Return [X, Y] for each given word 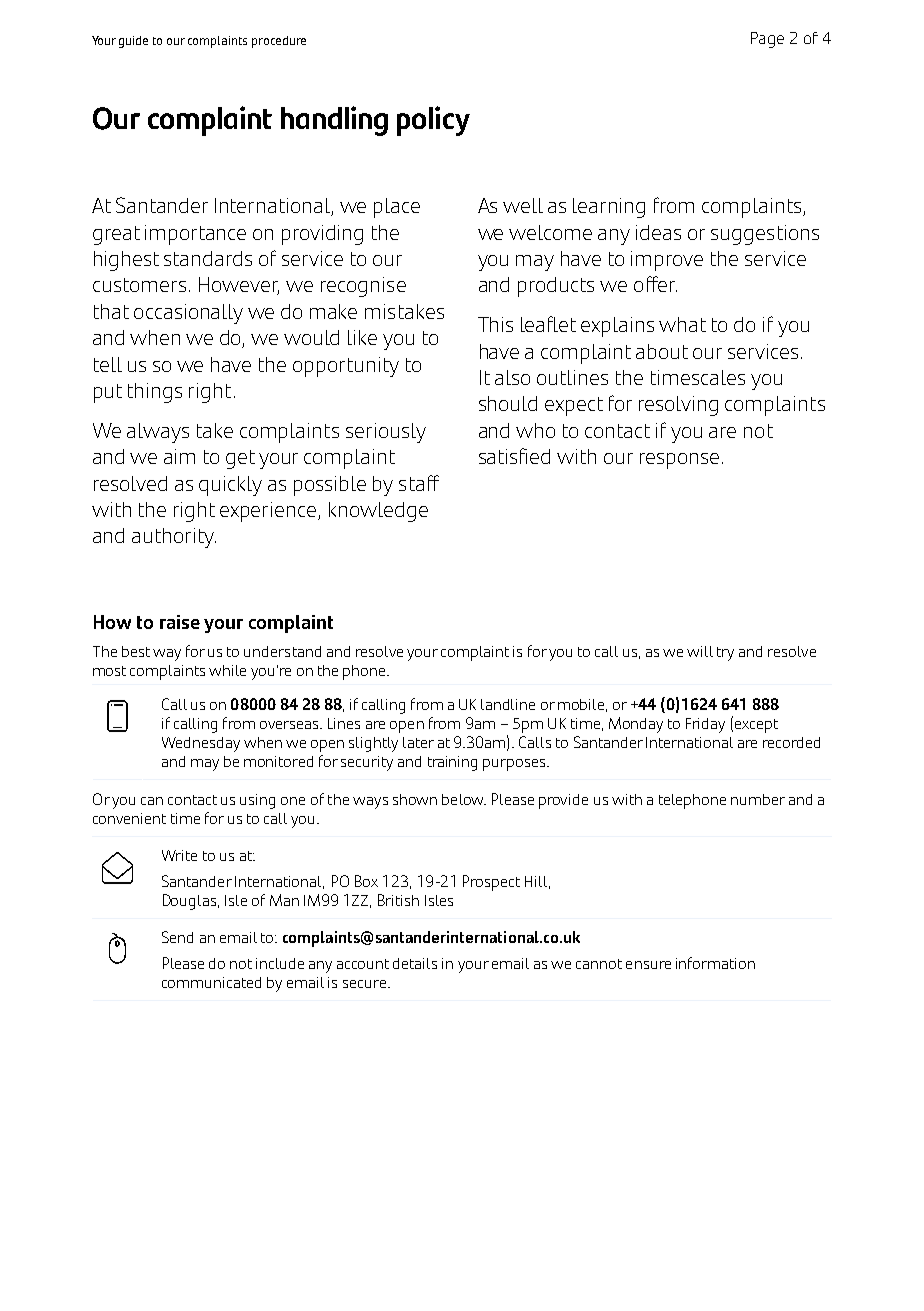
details [415, 963]
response [679, 461]
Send [177, 937]
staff [419, 483]
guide [133, 42]
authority [174, 538]
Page [767, 40]
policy [433, 121]
